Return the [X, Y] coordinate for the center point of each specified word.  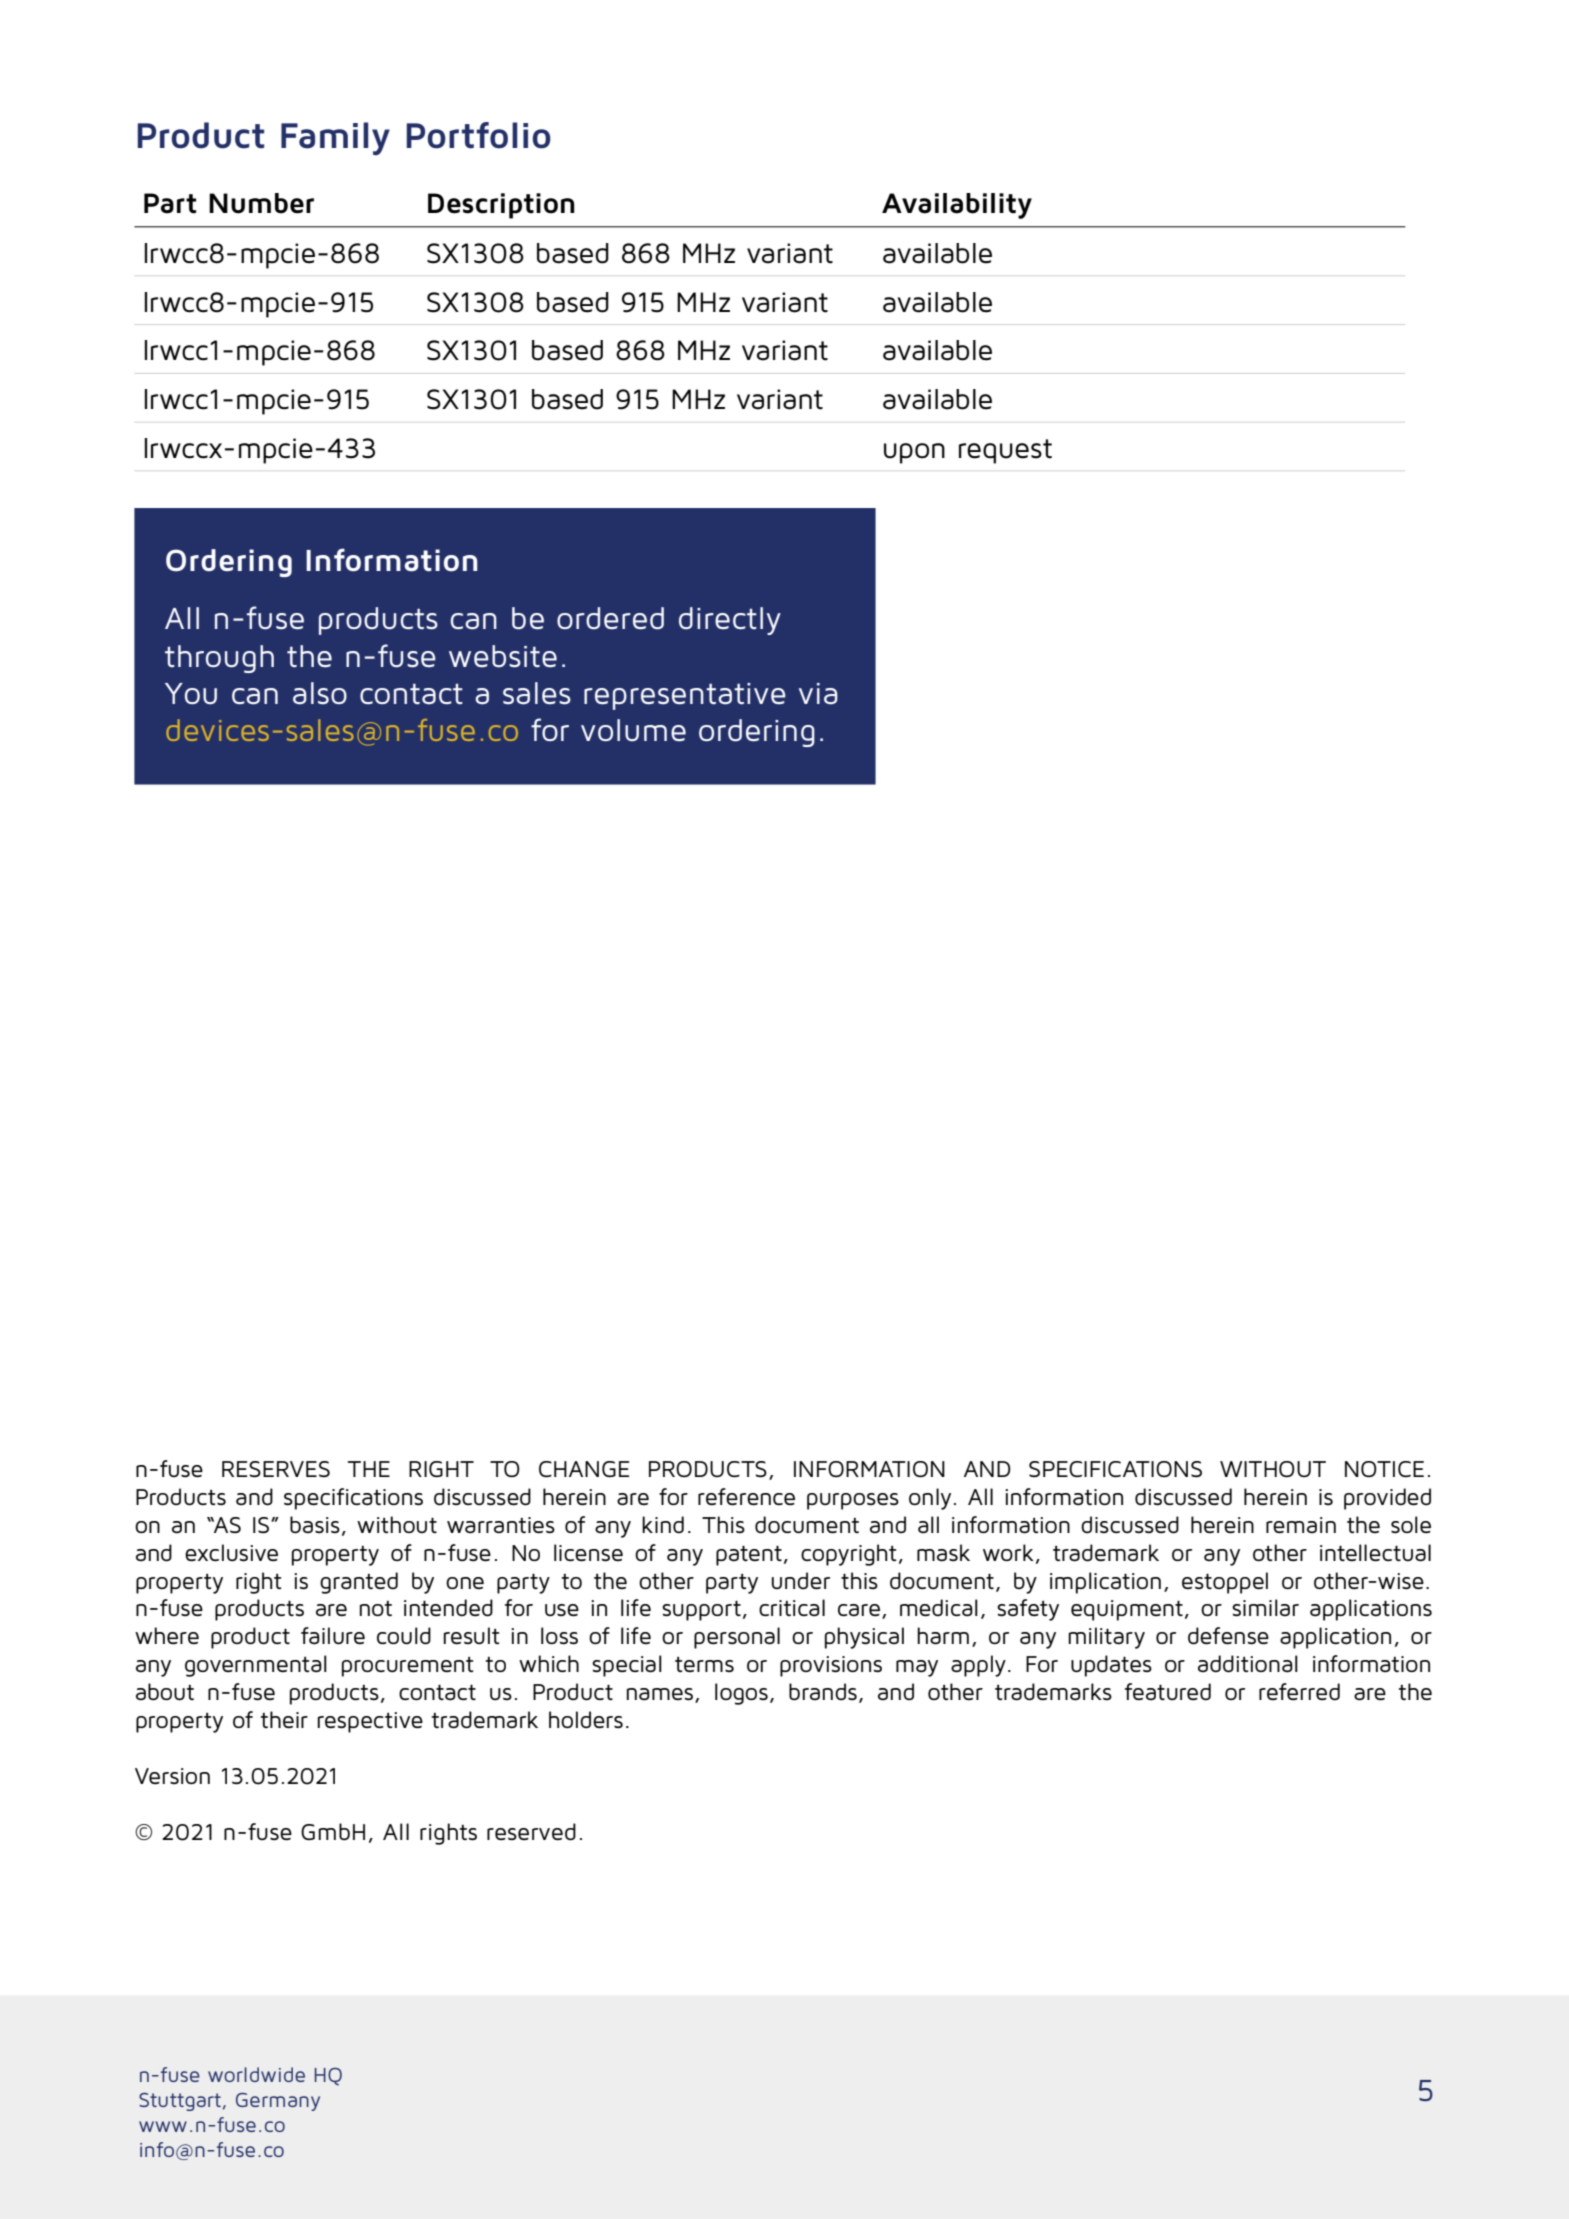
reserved [531, 1832]
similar [1265, 1607]
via [818, 694]
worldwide [256, 2074]
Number [261, 203]
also [320, 693]
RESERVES [276, 1469]
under [801, 1580]
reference [746, 1496]
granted [359, 1583]
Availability [957, 206]
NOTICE [1384, 1469]
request [1005, 451]
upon [914, 453]
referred [1299, 1692]
